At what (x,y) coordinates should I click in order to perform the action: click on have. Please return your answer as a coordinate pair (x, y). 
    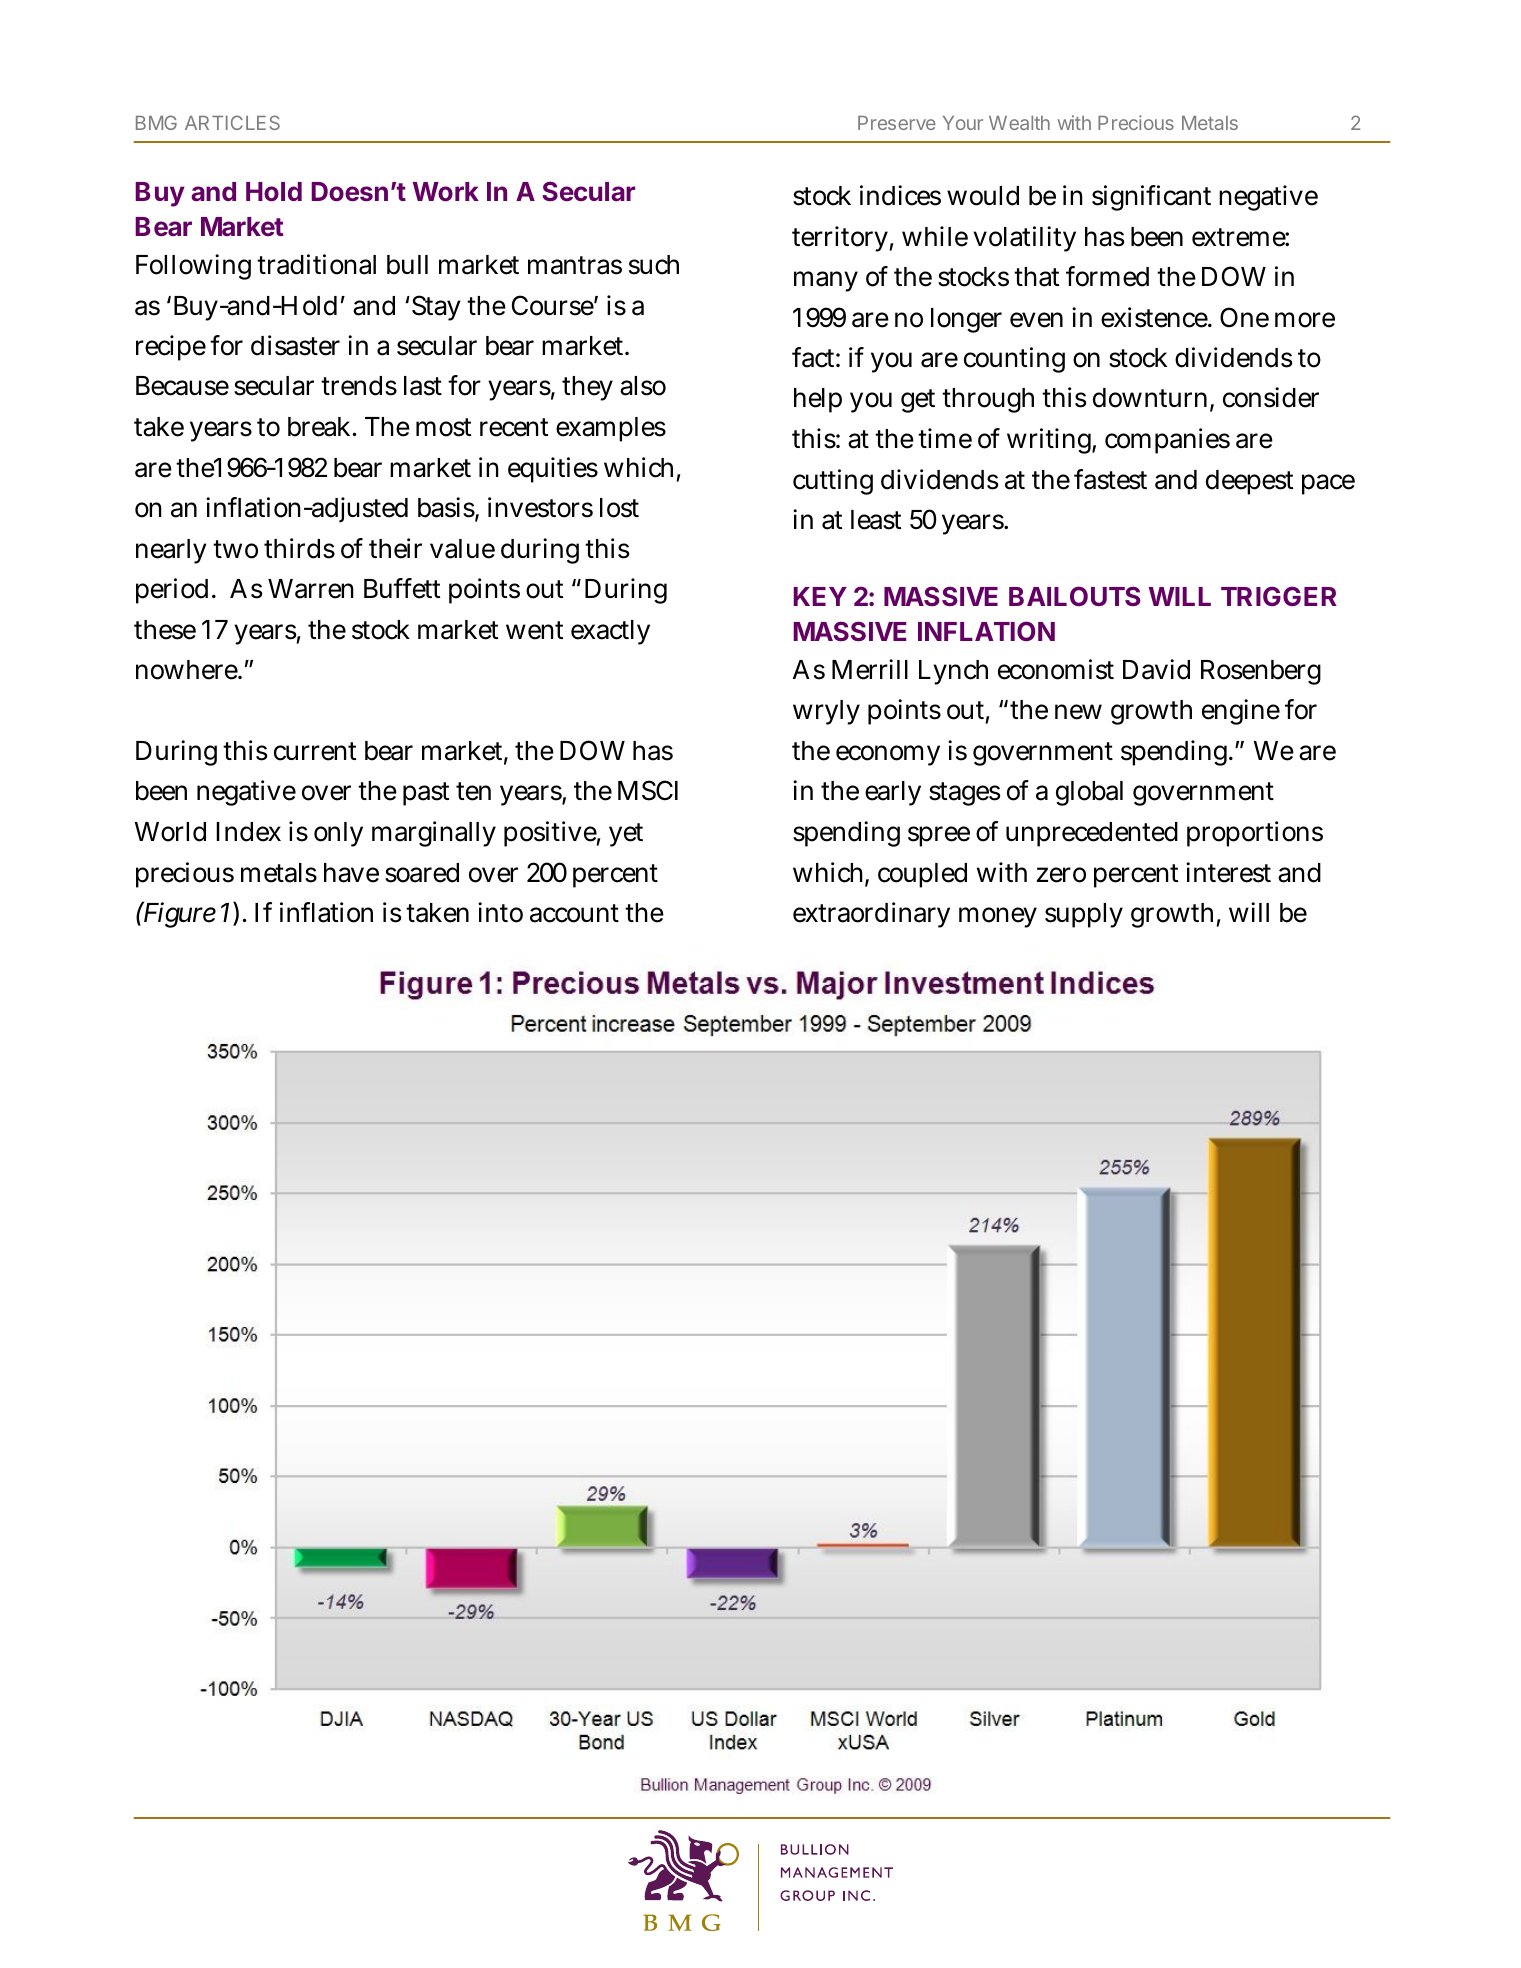
    Looking at the image, I should click on (351, 873).
